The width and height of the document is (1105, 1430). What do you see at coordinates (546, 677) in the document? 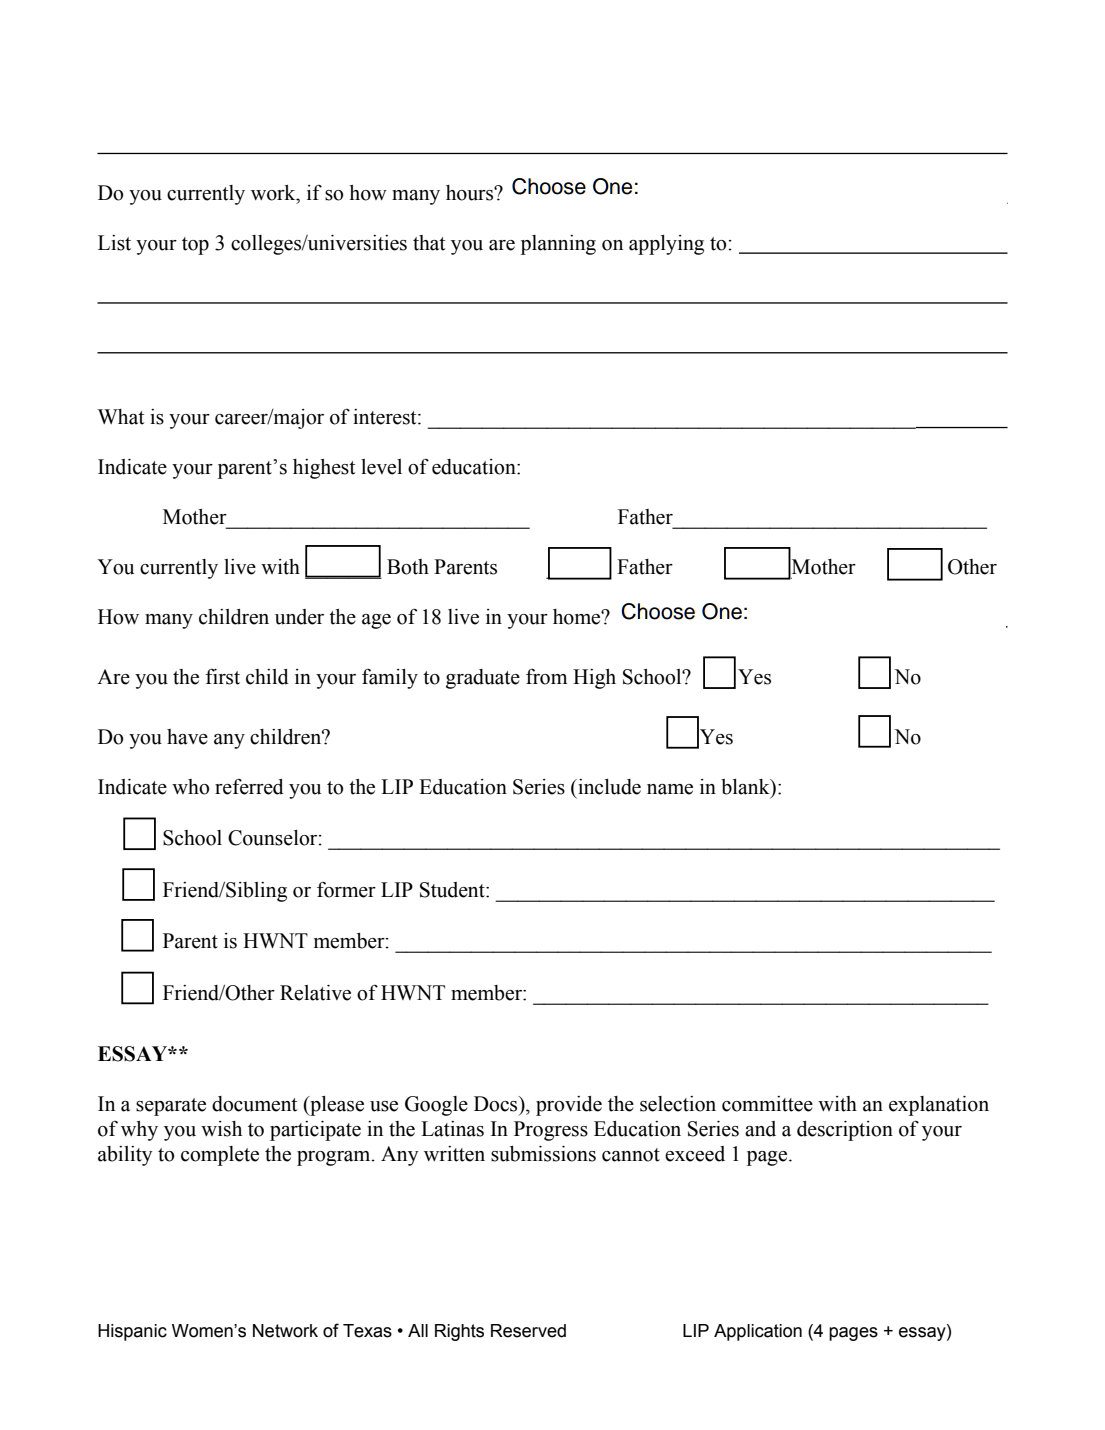
I see `from` at bounding box center [546, 677].
